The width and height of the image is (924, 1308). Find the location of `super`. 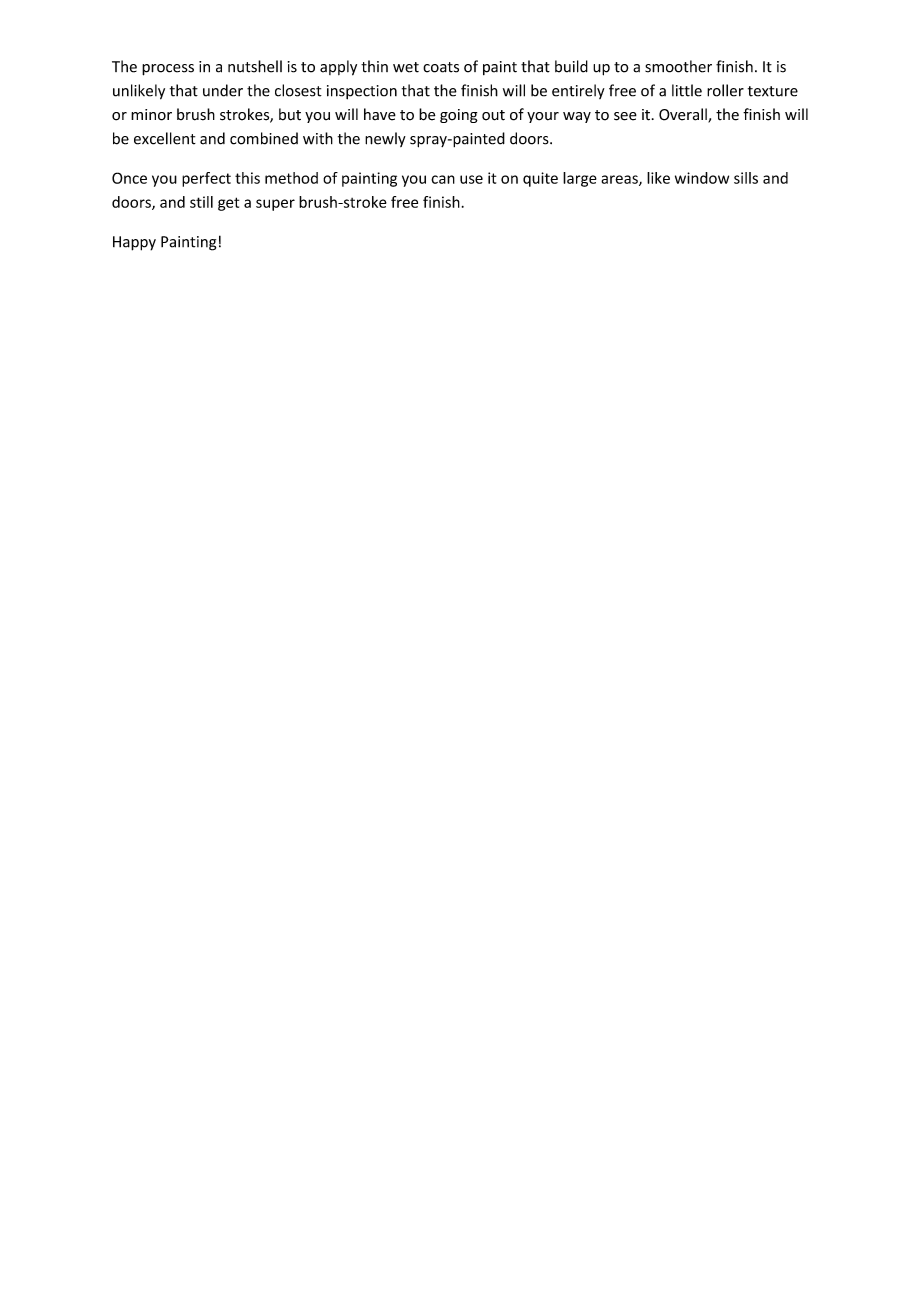

super is located at coordinates (275, 205).
